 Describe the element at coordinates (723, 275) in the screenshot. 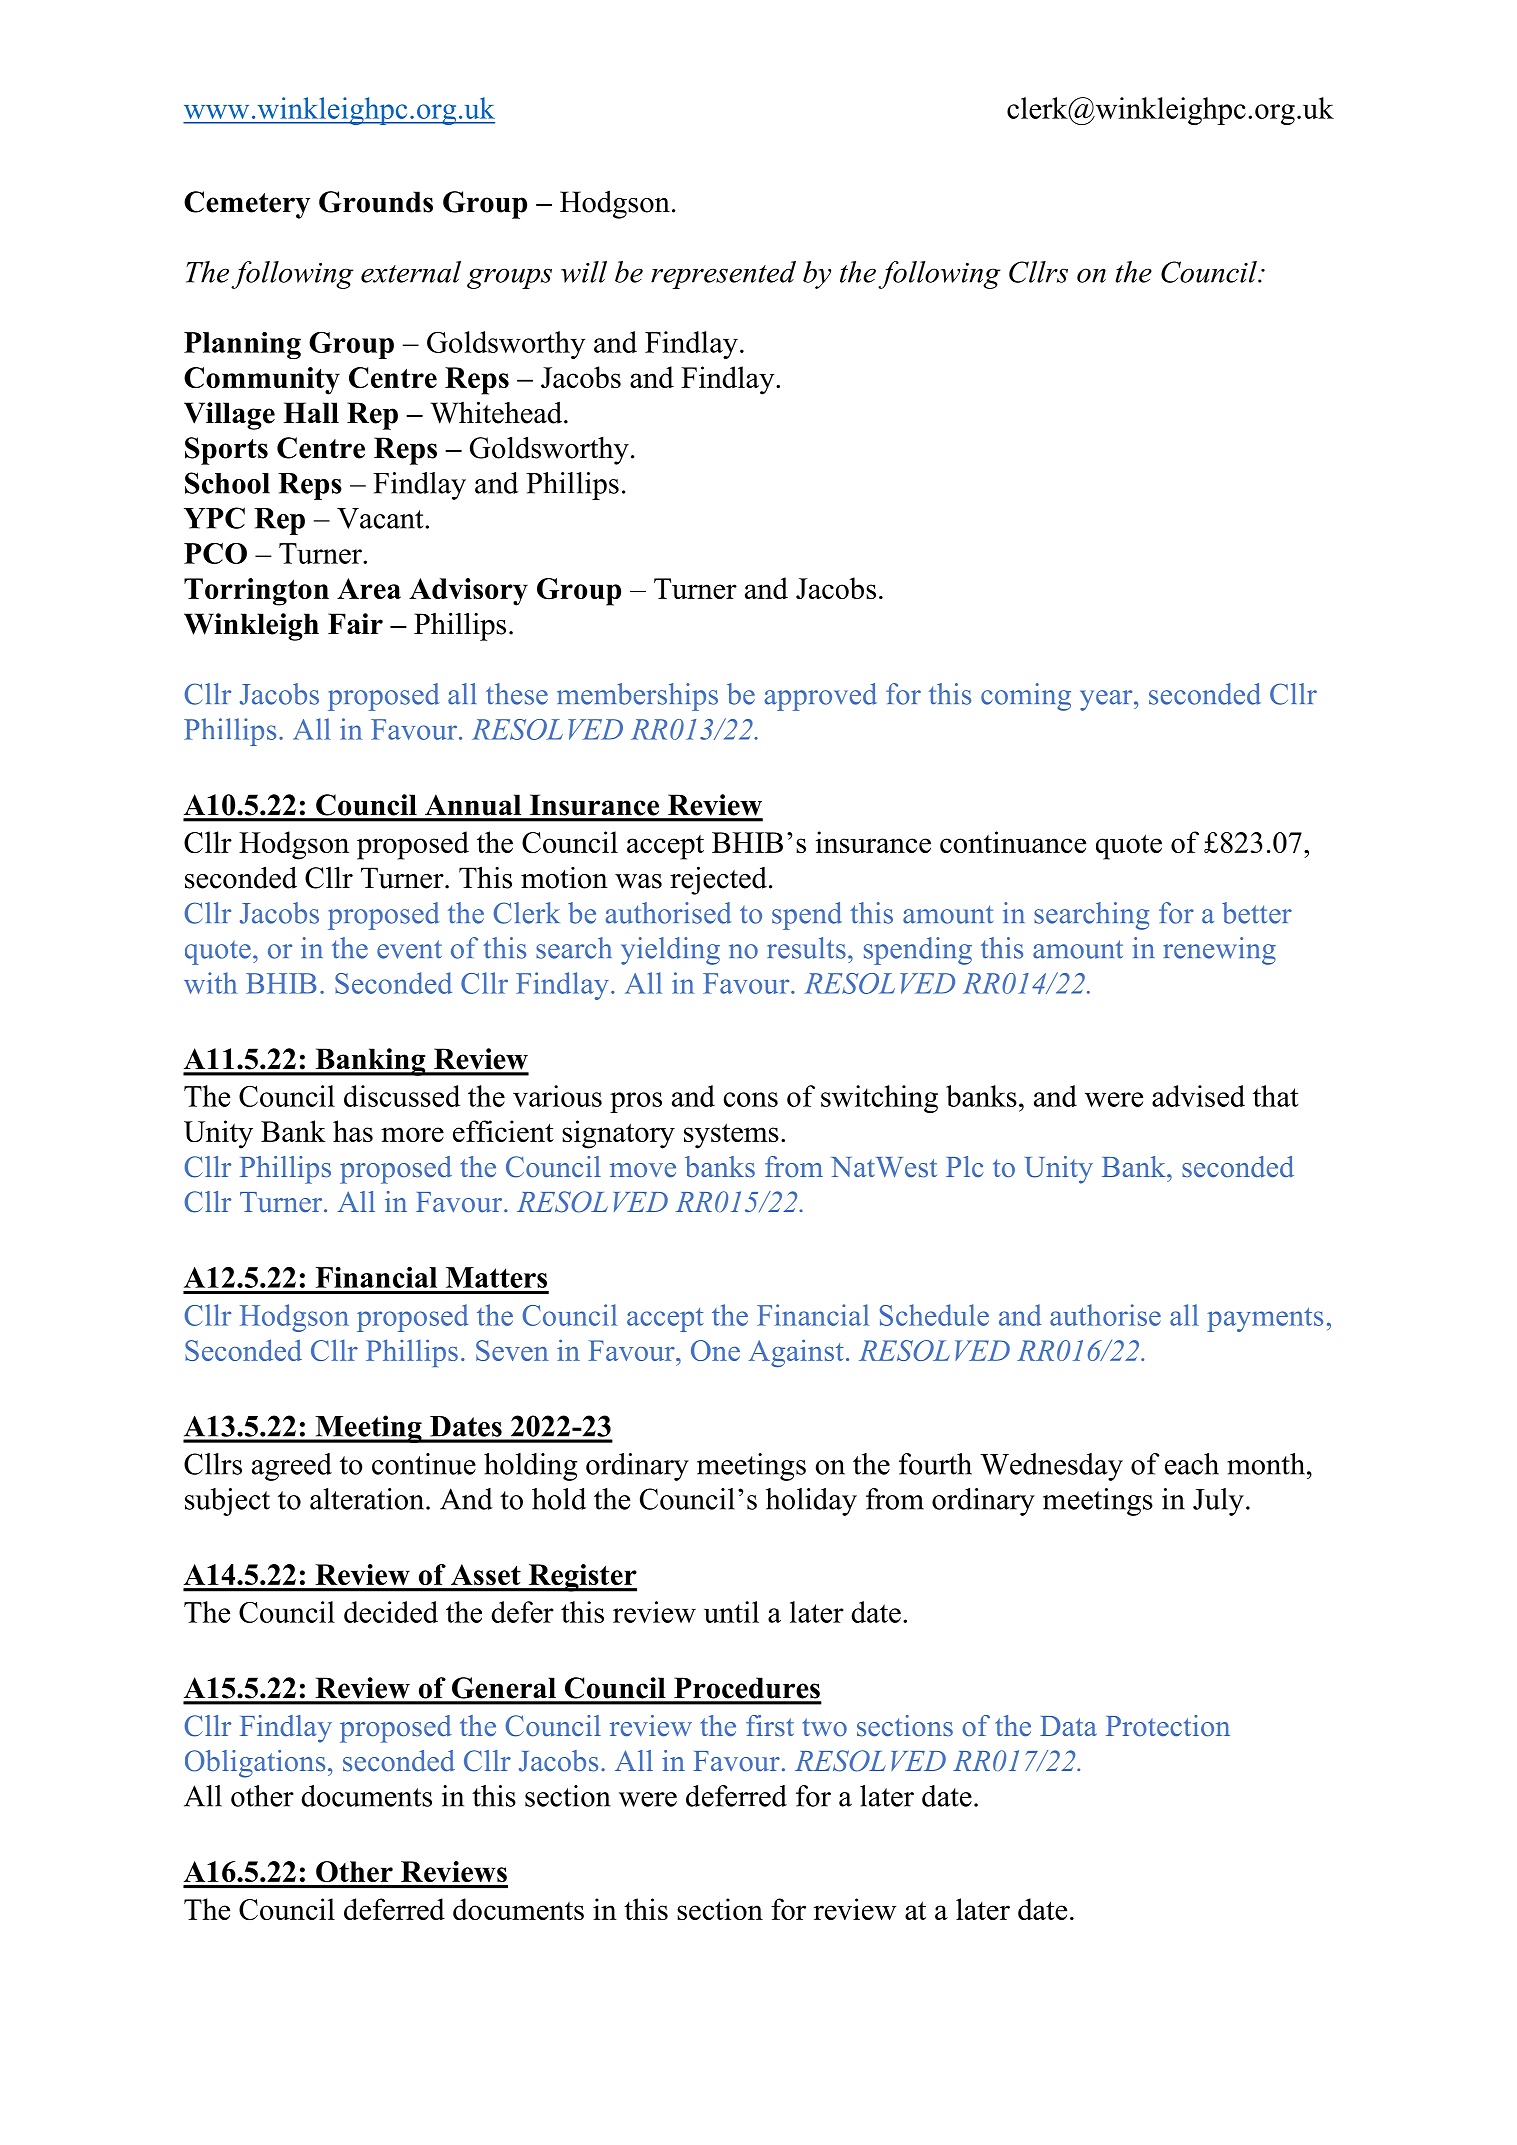

I see `represented` at that location.
